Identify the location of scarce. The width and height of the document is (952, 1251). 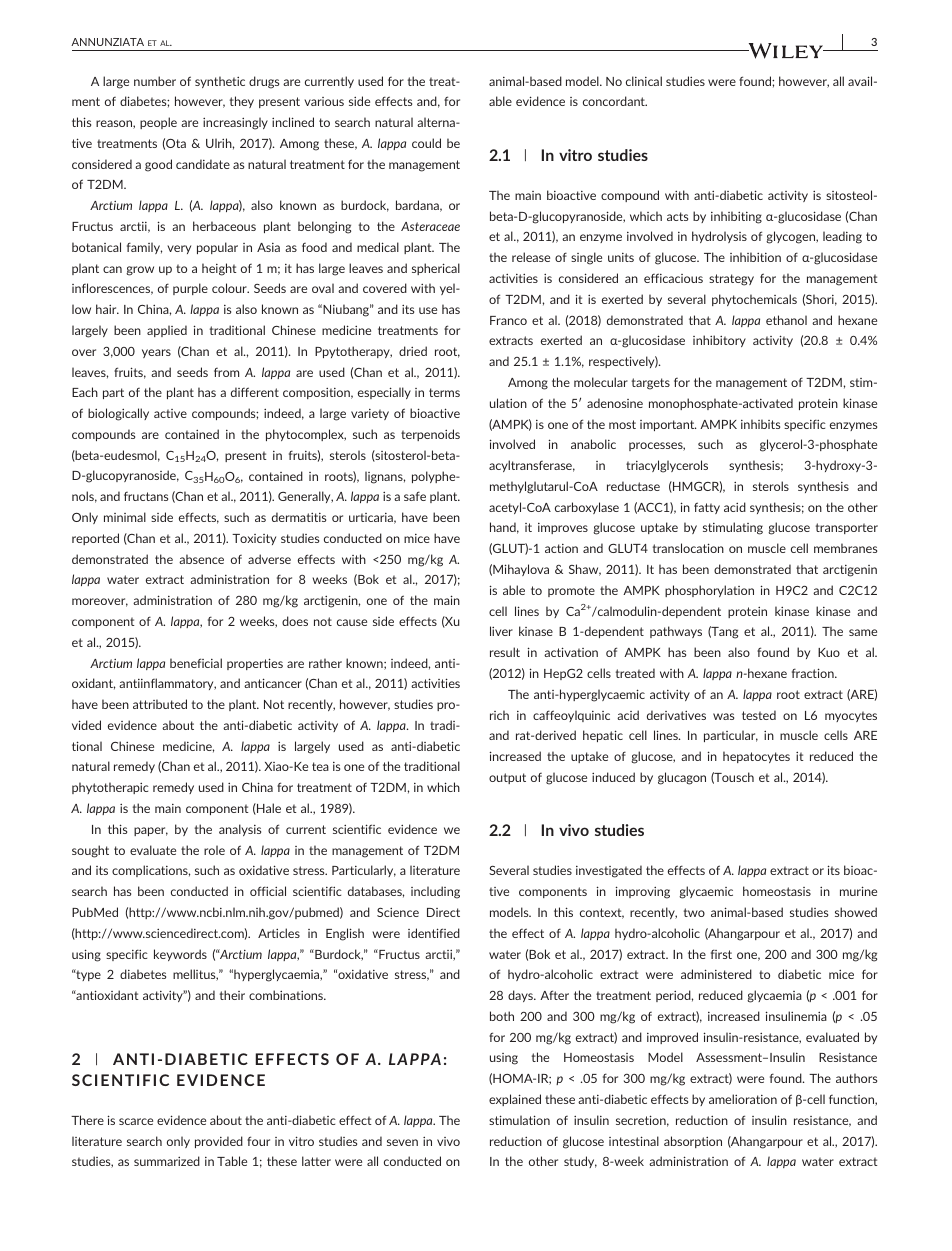
(136, 1121).
